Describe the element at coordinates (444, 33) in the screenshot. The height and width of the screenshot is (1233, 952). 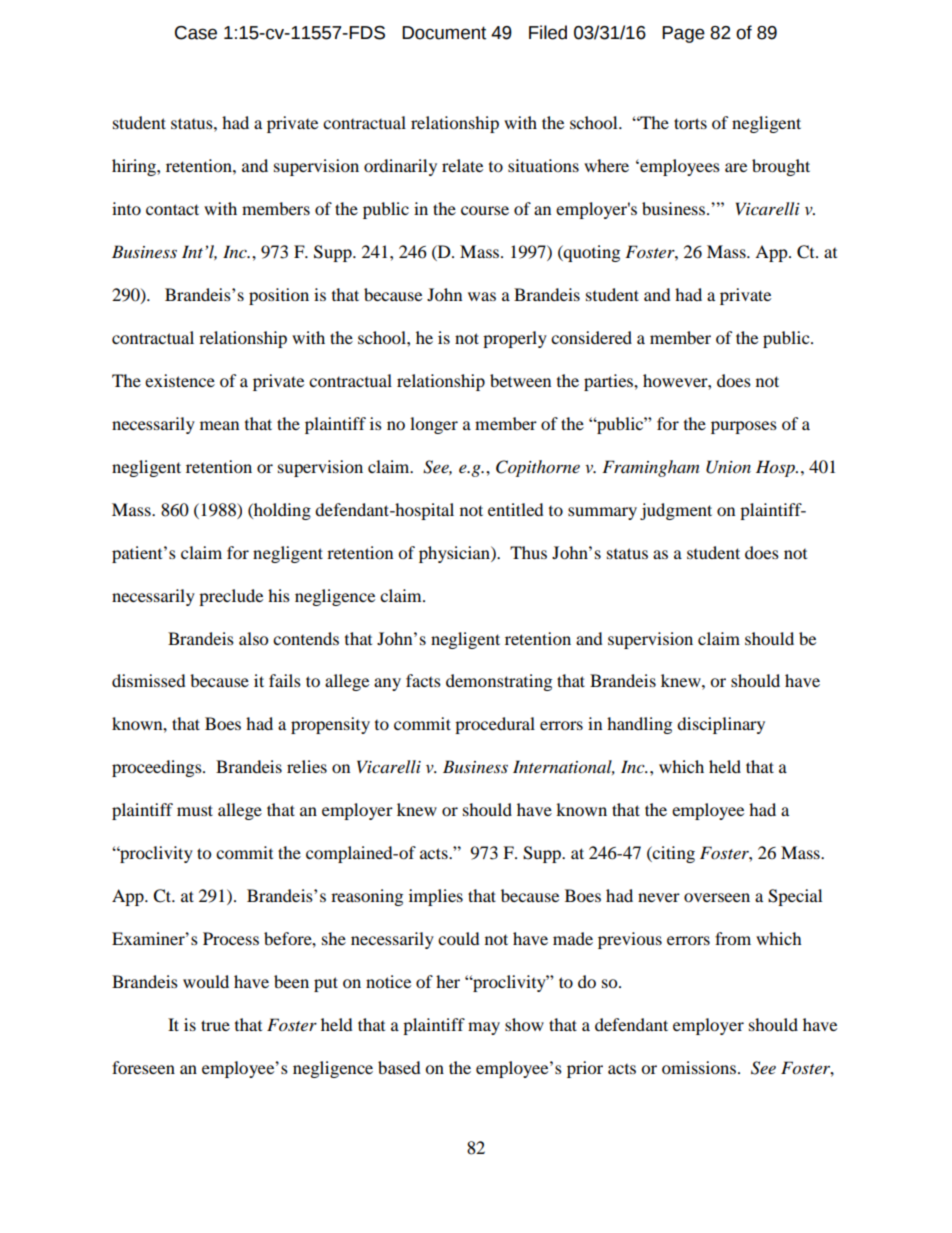
I see `Document` at that location.
